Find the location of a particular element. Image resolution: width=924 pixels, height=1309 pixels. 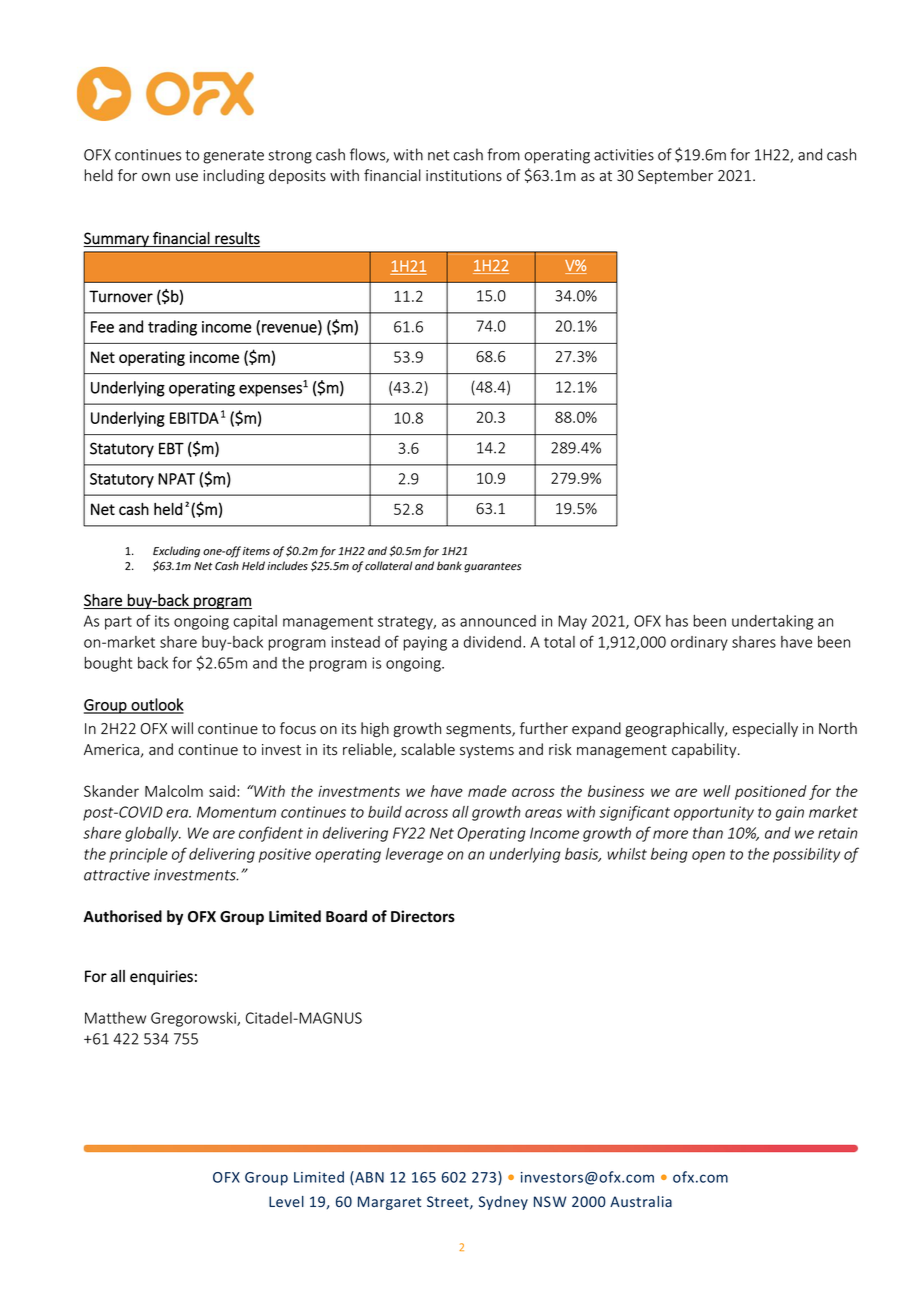

outlook is located at coordinates (156, 705).
